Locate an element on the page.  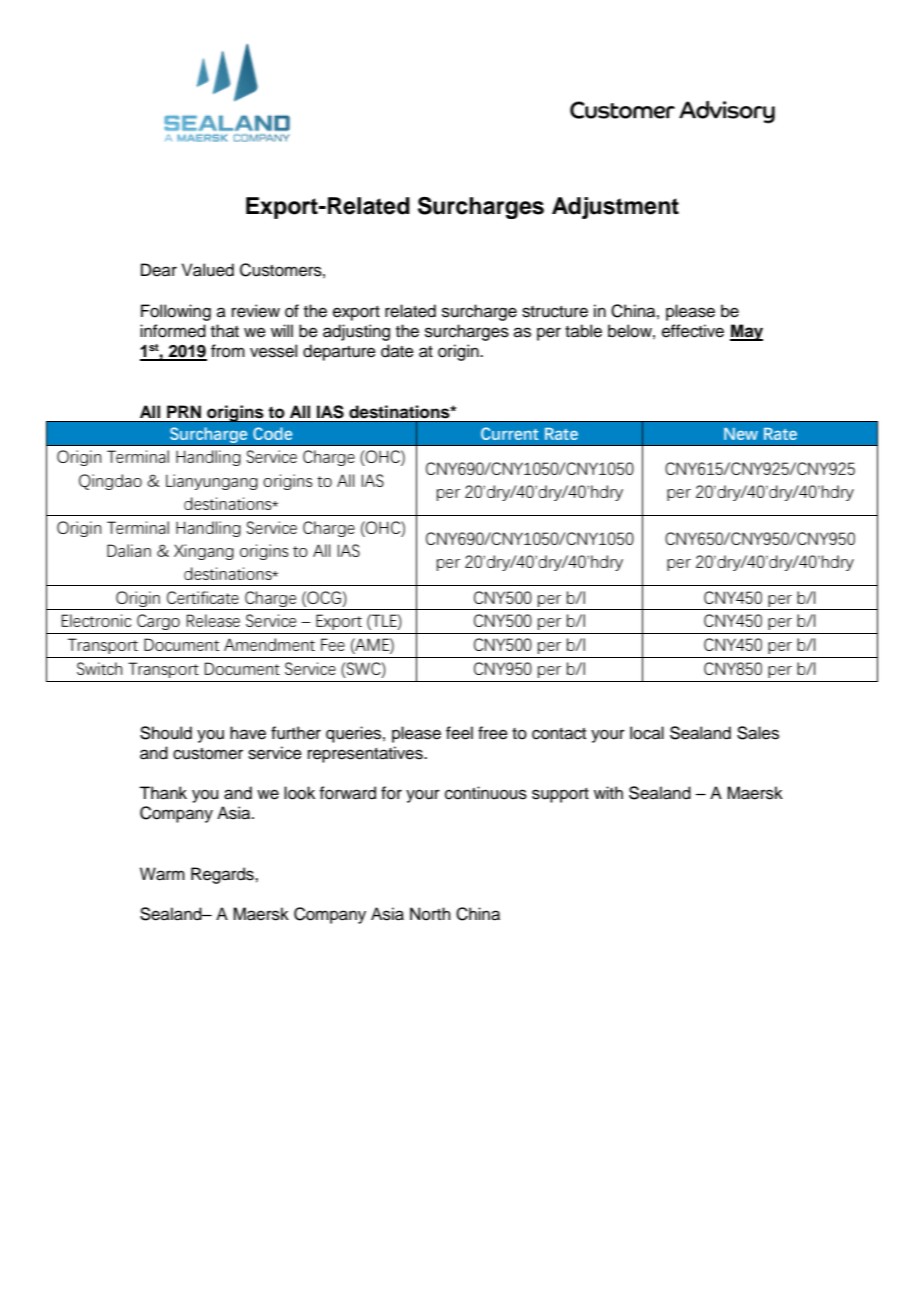
effective is located at coordinates (693, 331).
